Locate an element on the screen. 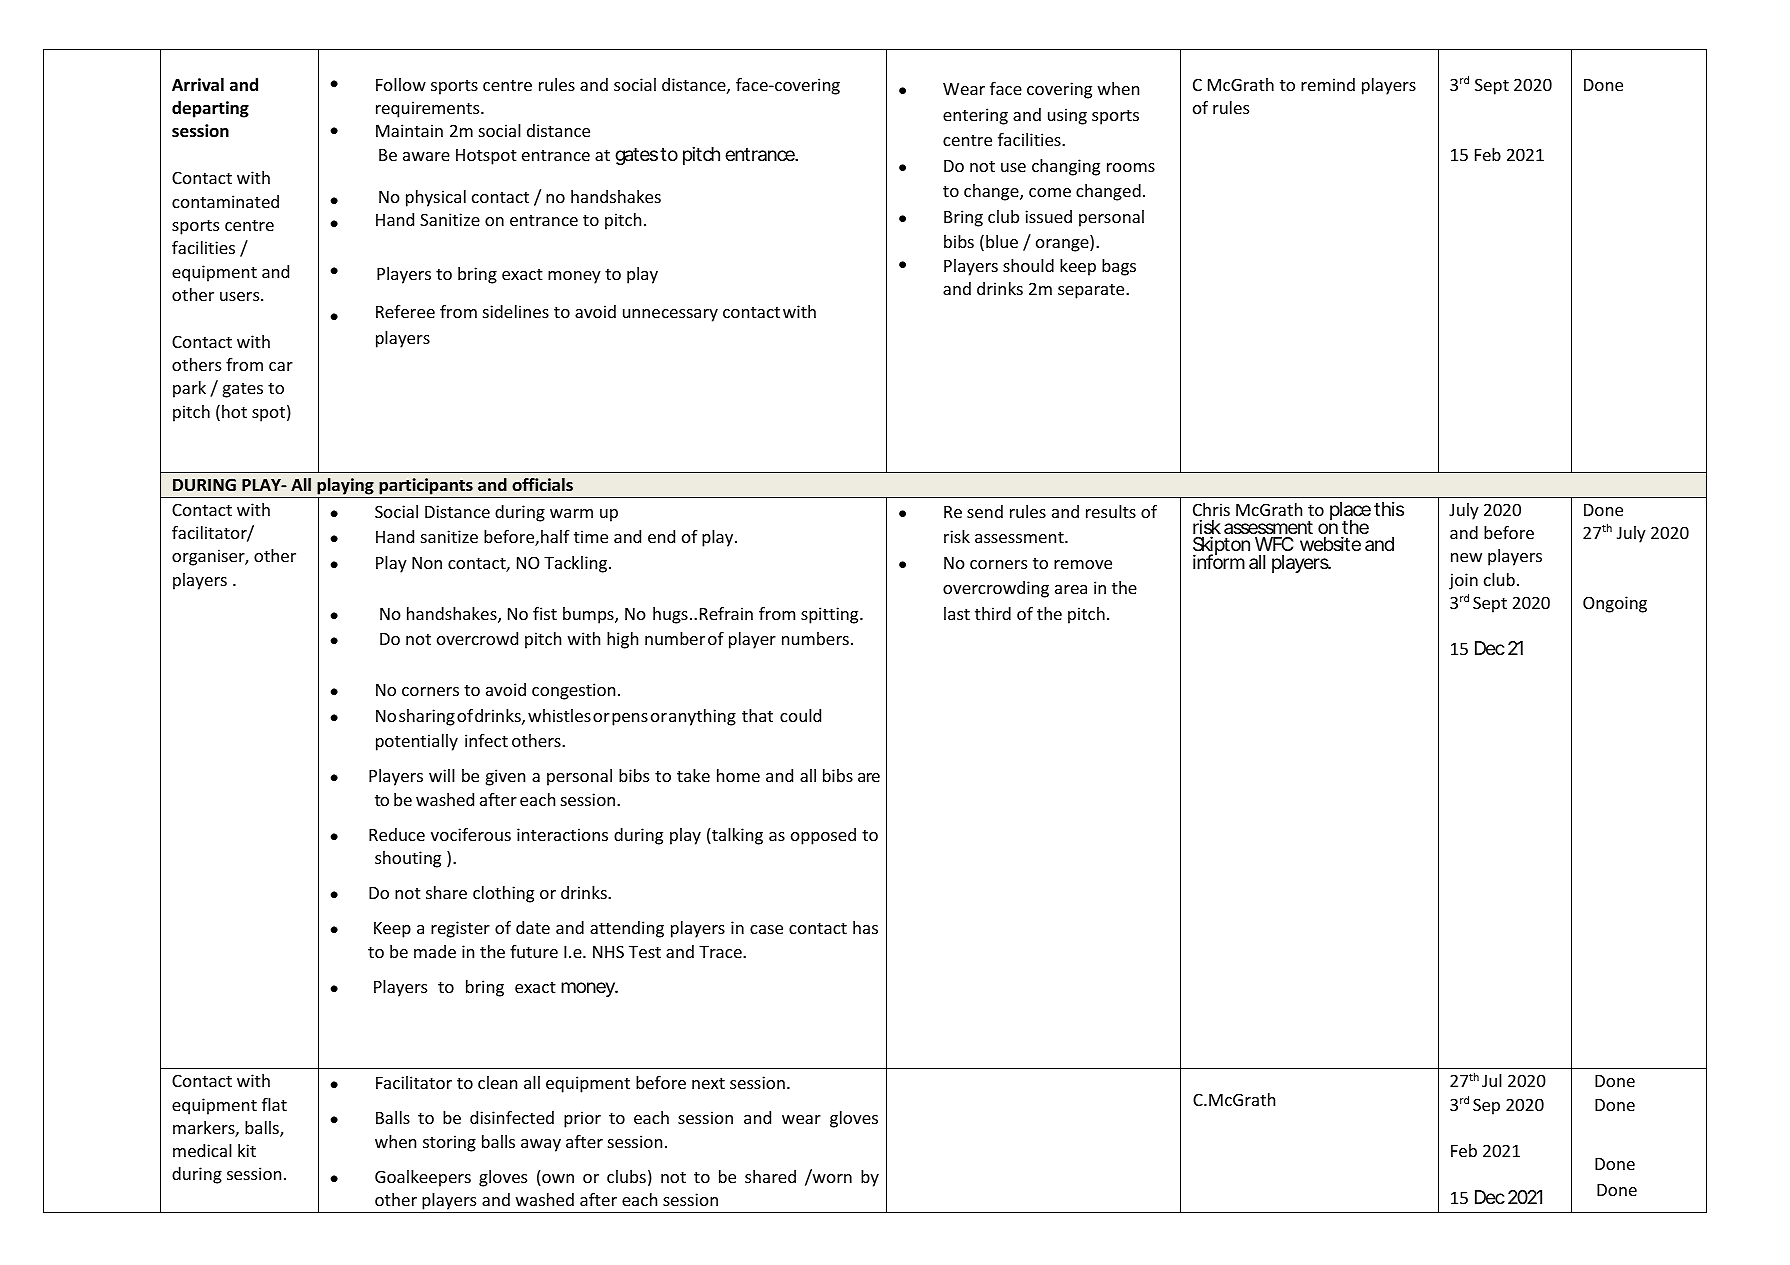  Maintain is located at coordinates (409, 130).
